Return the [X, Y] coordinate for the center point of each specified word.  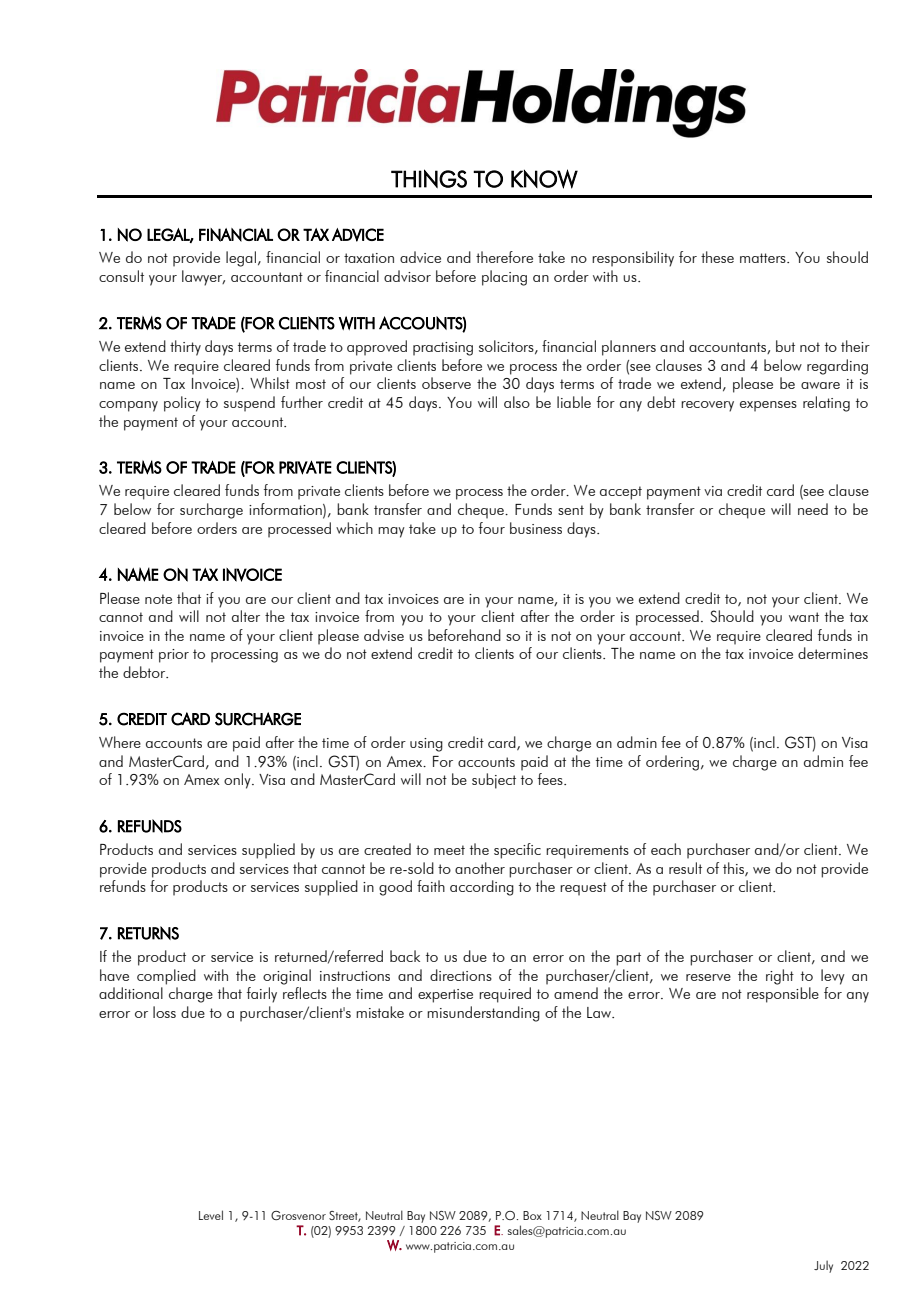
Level [211, 1215]
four [492, 528]
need [813, 509]
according [482, 888]
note [158, 599]
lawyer [203, 278]
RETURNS [148, 933]
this [734, 869]
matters [764, 258]
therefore [504, 257]
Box [532, 1215]
